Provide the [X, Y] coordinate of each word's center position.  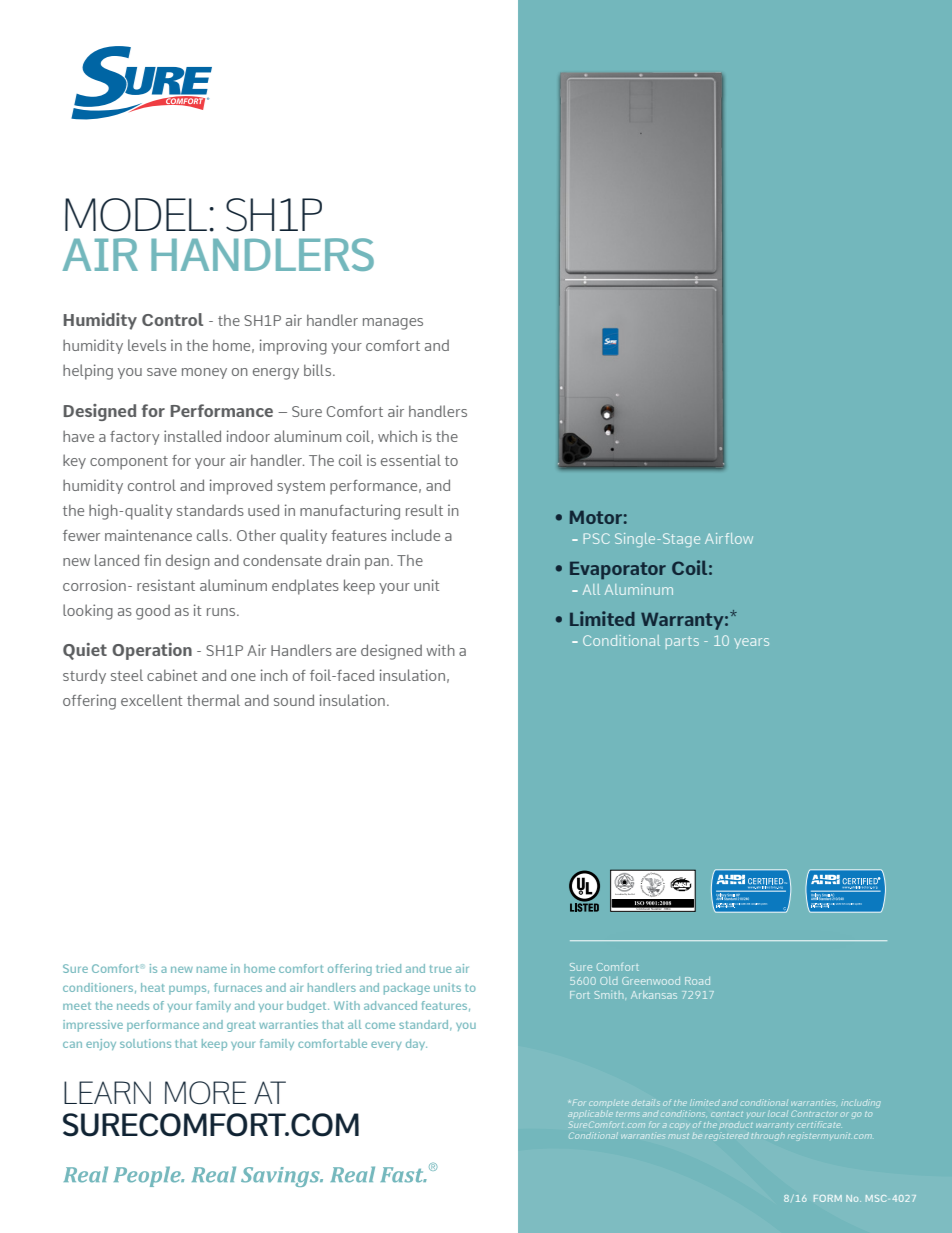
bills [319, 370]
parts [682, 642]
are [346, 652]
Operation [152, 651]
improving [293, 347]
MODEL [136, 215]
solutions [145, 1043]
